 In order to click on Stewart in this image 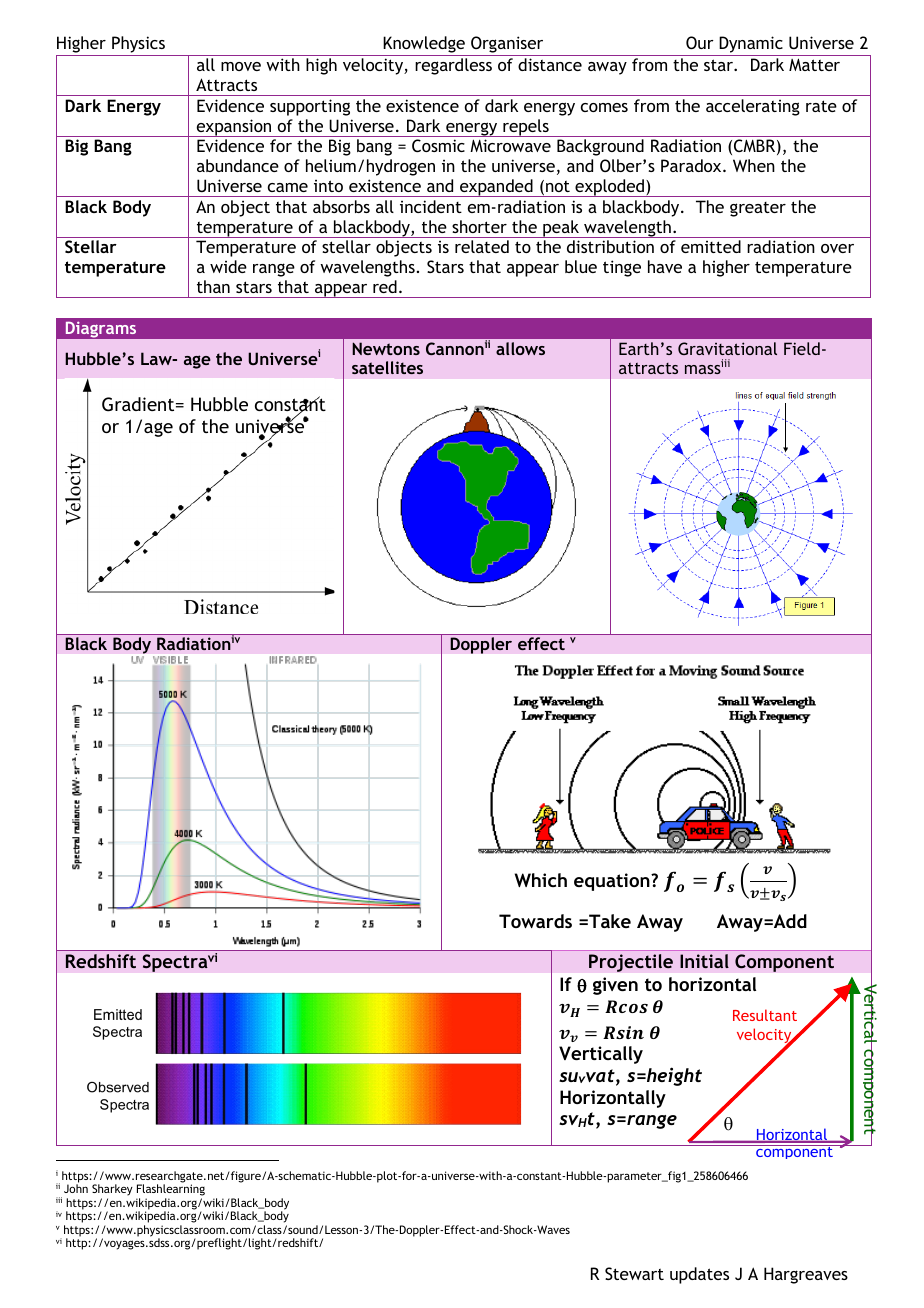, I will do `click(634, 1273)`.
